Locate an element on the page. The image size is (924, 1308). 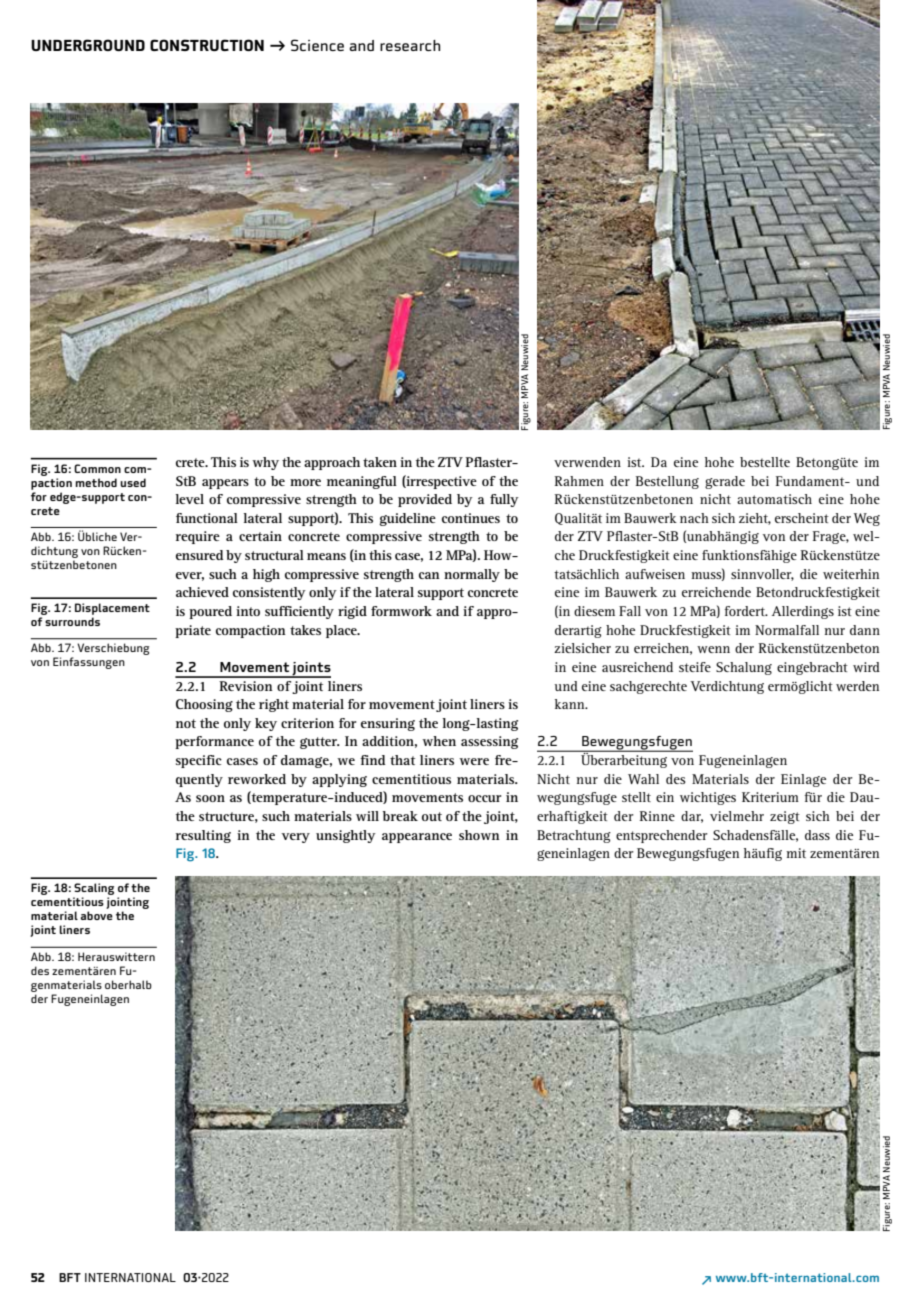
research is located at coordinates (410, 45).
